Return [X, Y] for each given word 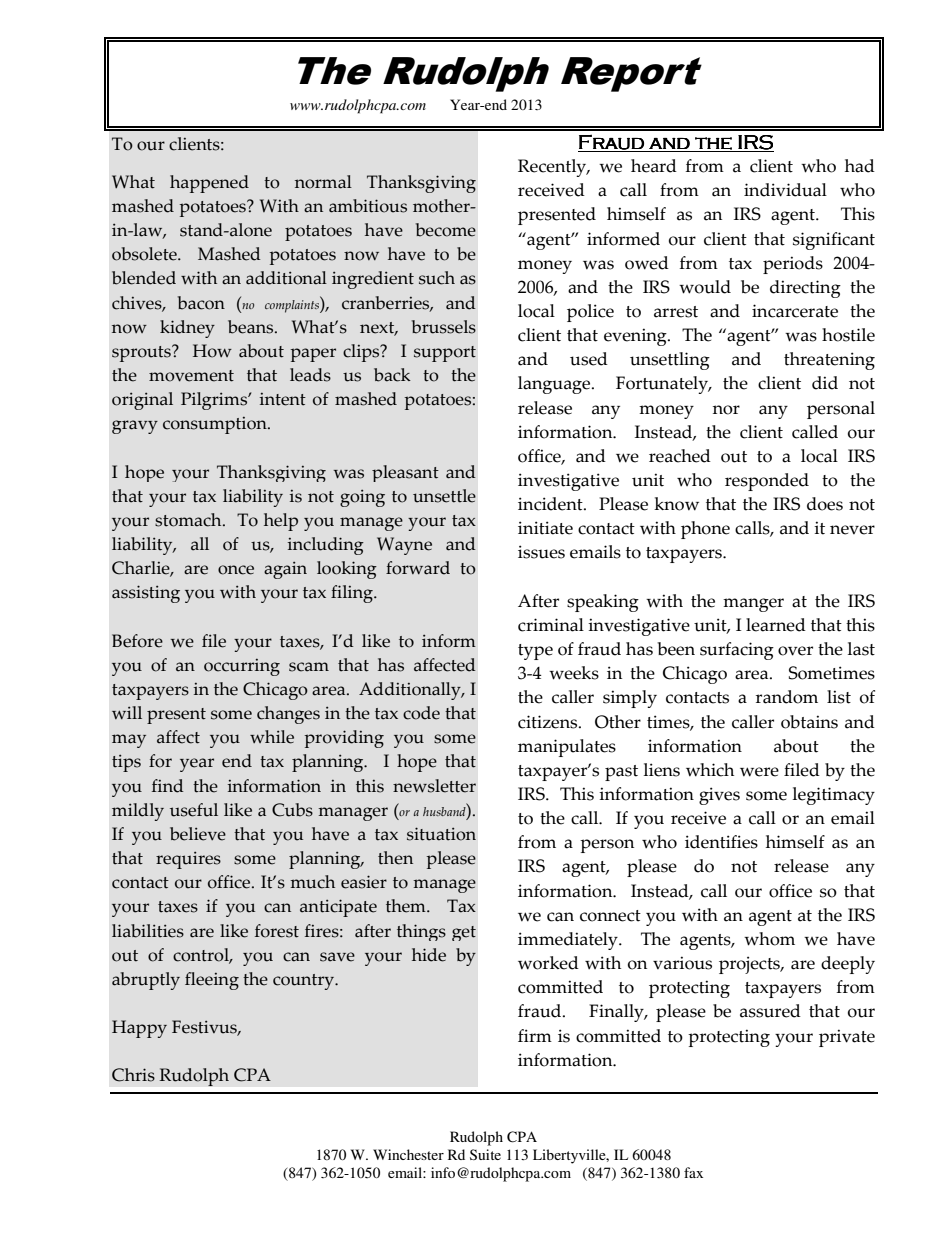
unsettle [444, 496]
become [446, 230]
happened [209, 184]
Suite [485, 1154]
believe [198, 834]
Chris [133, 1075]
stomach [189, 520]
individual [785, 190]
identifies [721, 842]
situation [441, 834]
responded [767, 482]
